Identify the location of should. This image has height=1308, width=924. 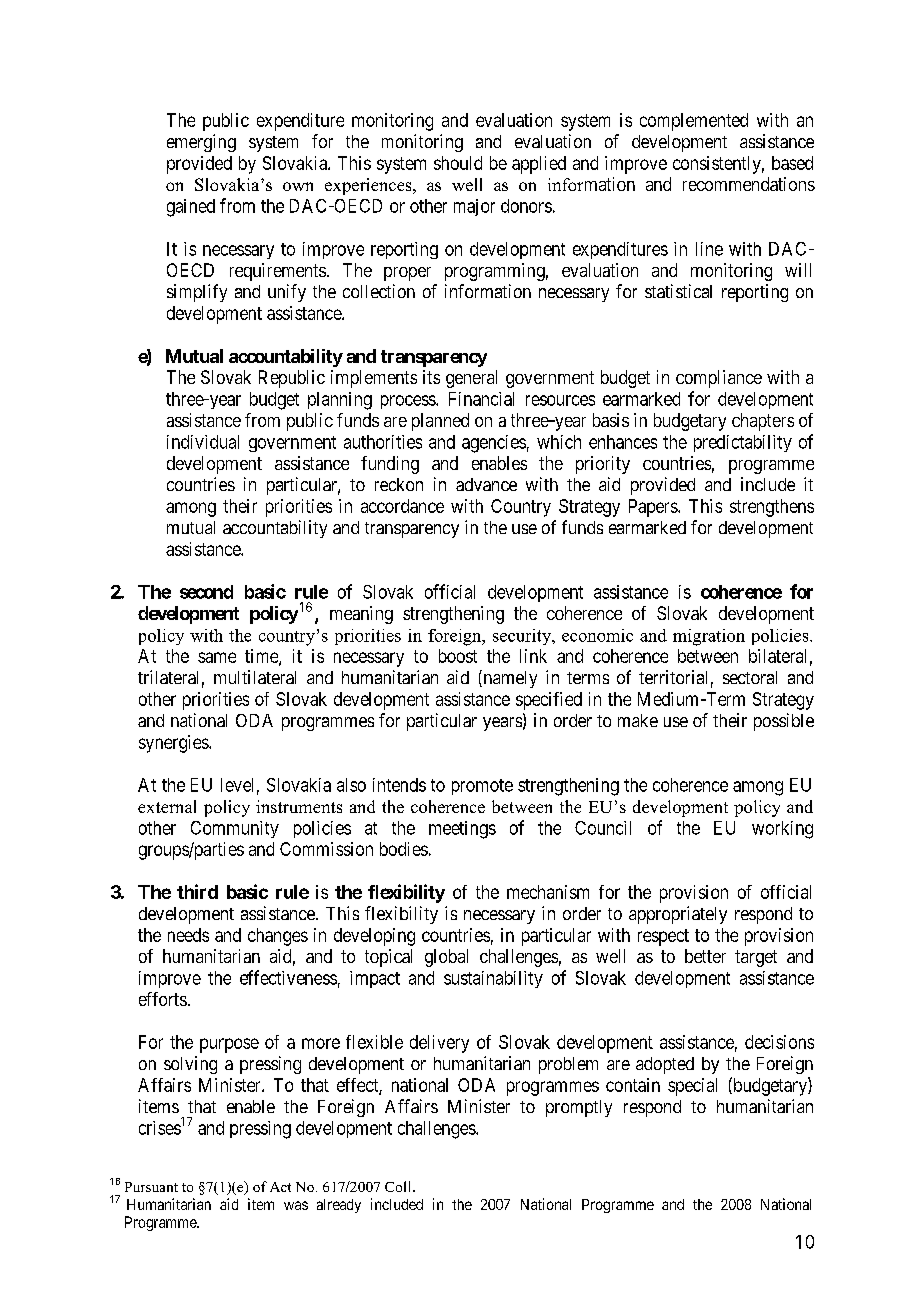
(458, 163).
